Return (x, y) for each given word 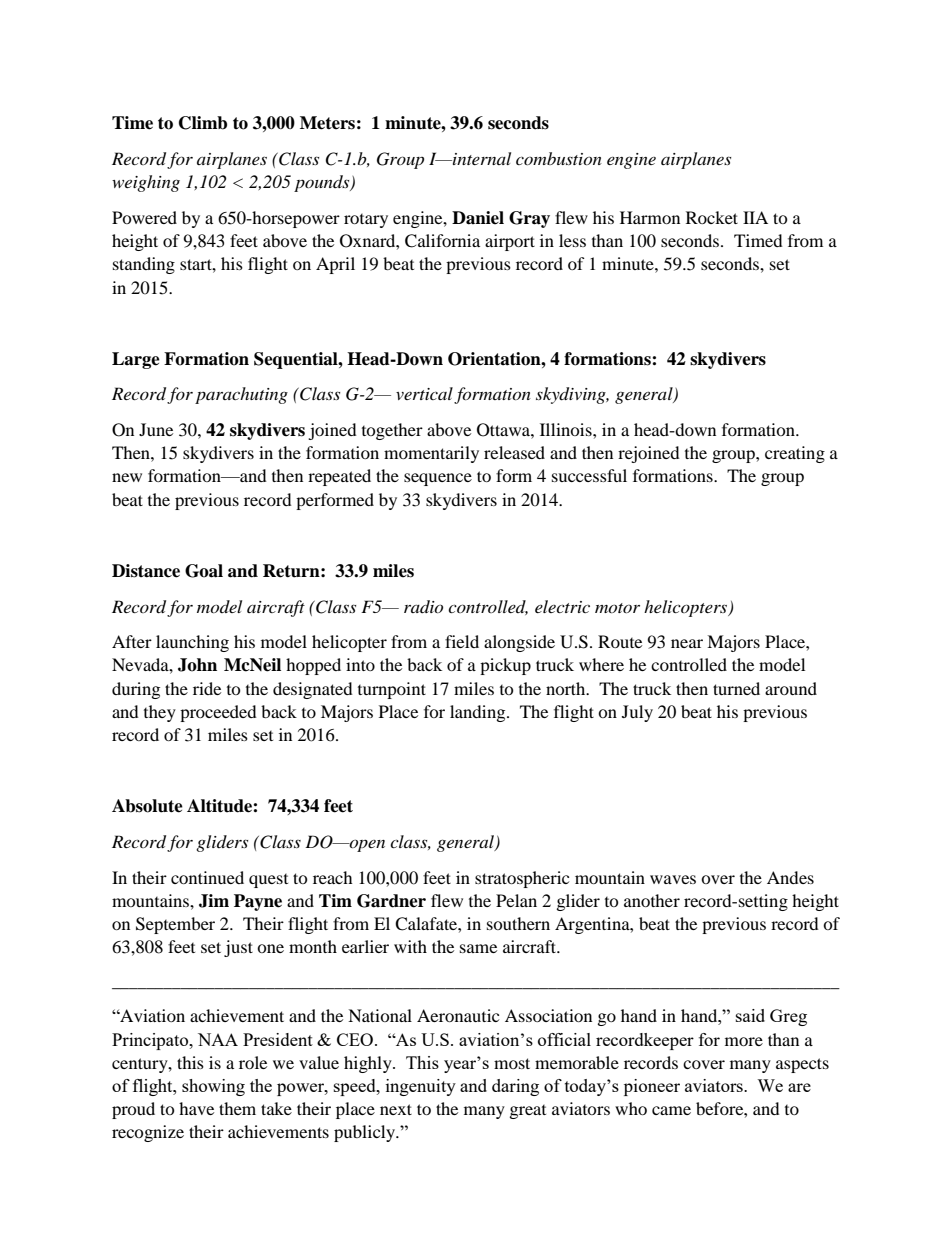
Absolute (147, 806)
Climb (203, 123)
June (156, 429)
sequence (438, 479)
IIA (755, 217)
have (196, 1108)
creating (795, 454)
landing (479, 713)
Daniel (478, 218)
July (637, 713)
